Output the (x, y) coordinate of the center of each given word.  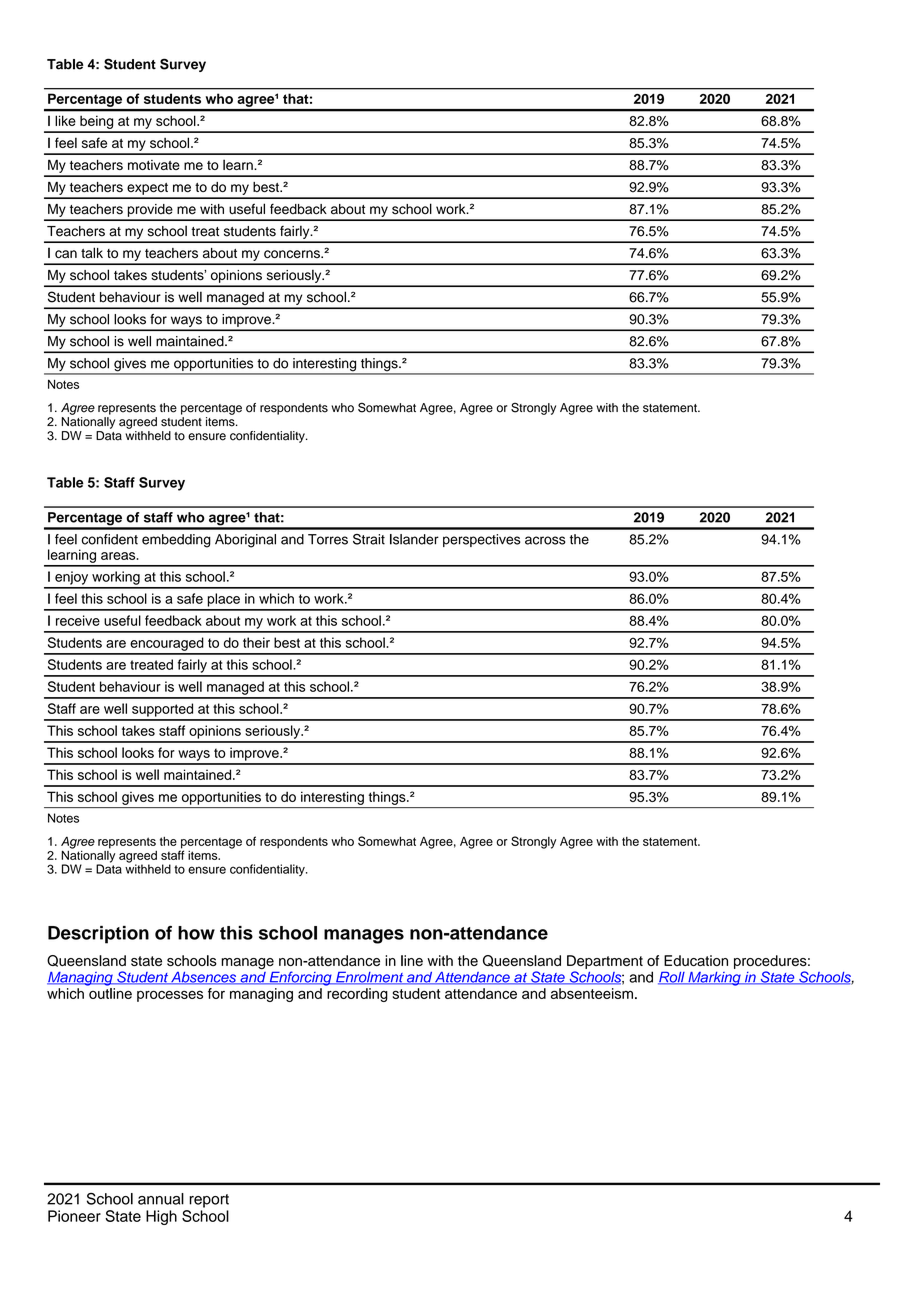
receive (78, 620)
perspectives (482, 540)
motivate (154, 165)
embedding (176, 541)
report (209, 1201)
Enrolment (370, 978)
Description (98, 935)
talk (92, 252)
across (545, 540)
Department (605, 962)
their (256, 642)
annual (161, 1199)
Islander (414, 539)
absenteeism (592, 993)
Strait (369, 539)
